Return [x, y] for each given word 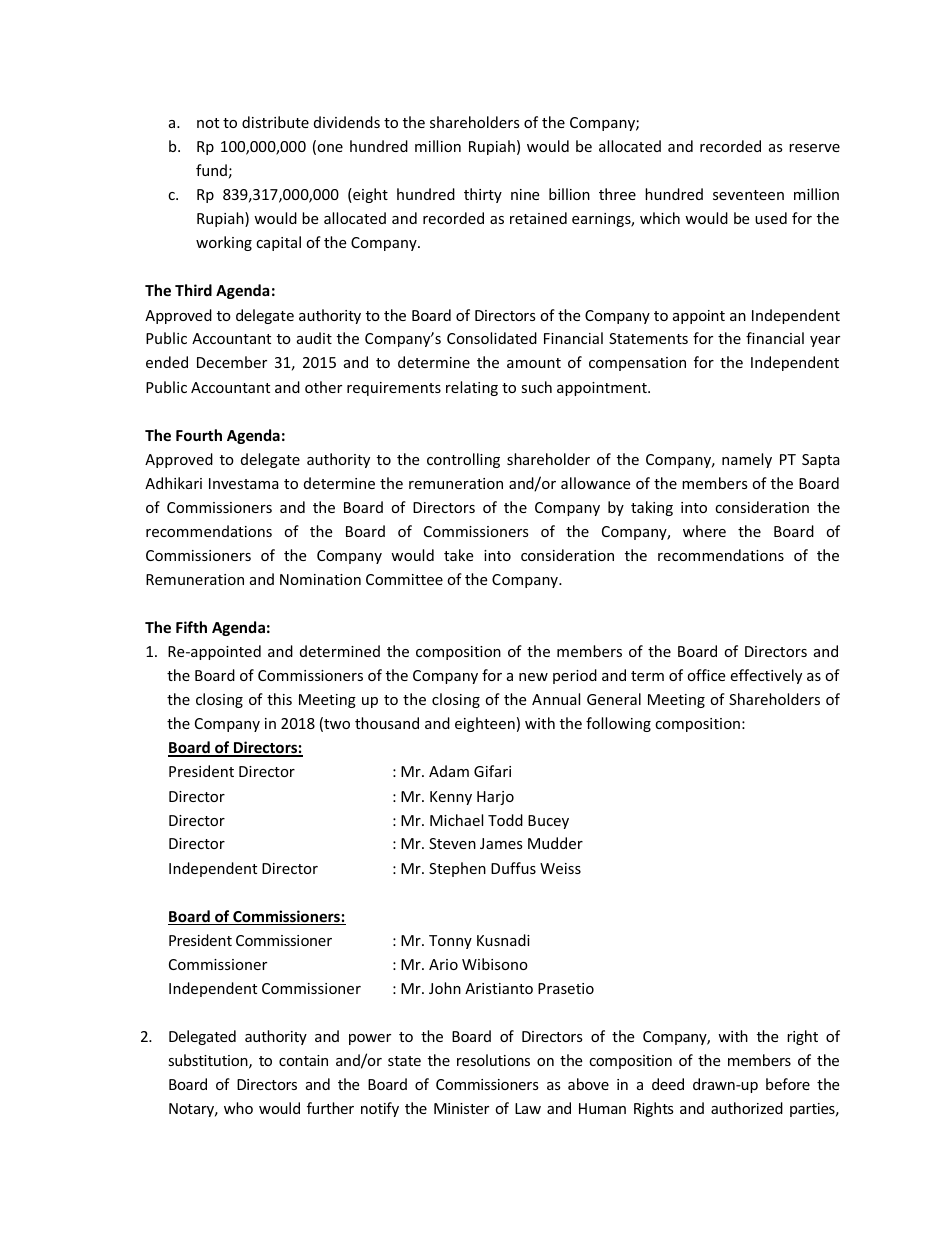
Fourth [199, 435]
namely [747, 460]
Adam [449, 771]
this [279, 699]
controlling [463, 460]
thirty [483, 195]
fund [211, 170]
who [238, 1108]
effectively [766, 676]
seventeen [748, 195]
